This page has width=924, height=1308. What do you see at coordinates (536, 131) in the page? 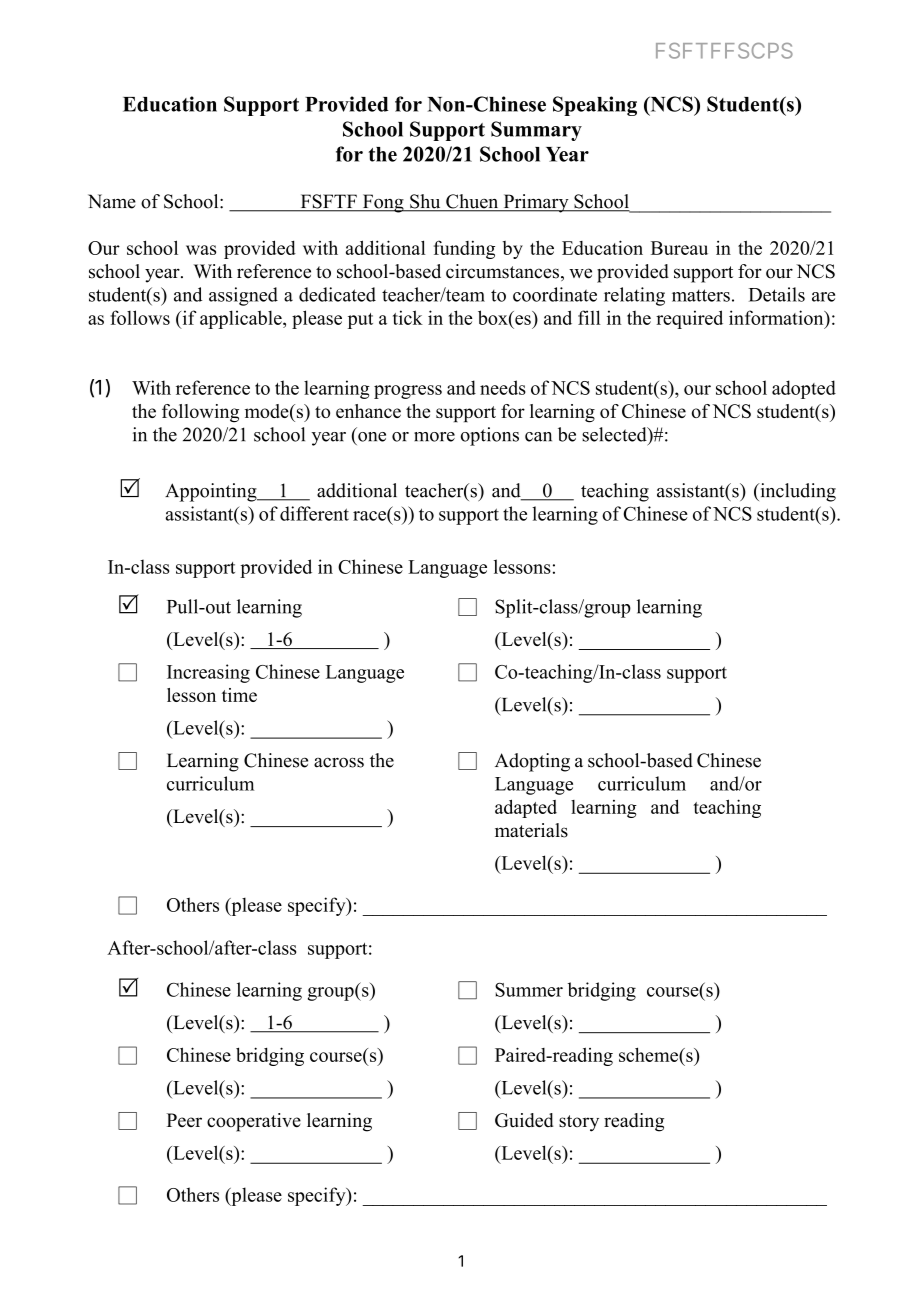
I see `Summary` at bounding box center [536, 131].
